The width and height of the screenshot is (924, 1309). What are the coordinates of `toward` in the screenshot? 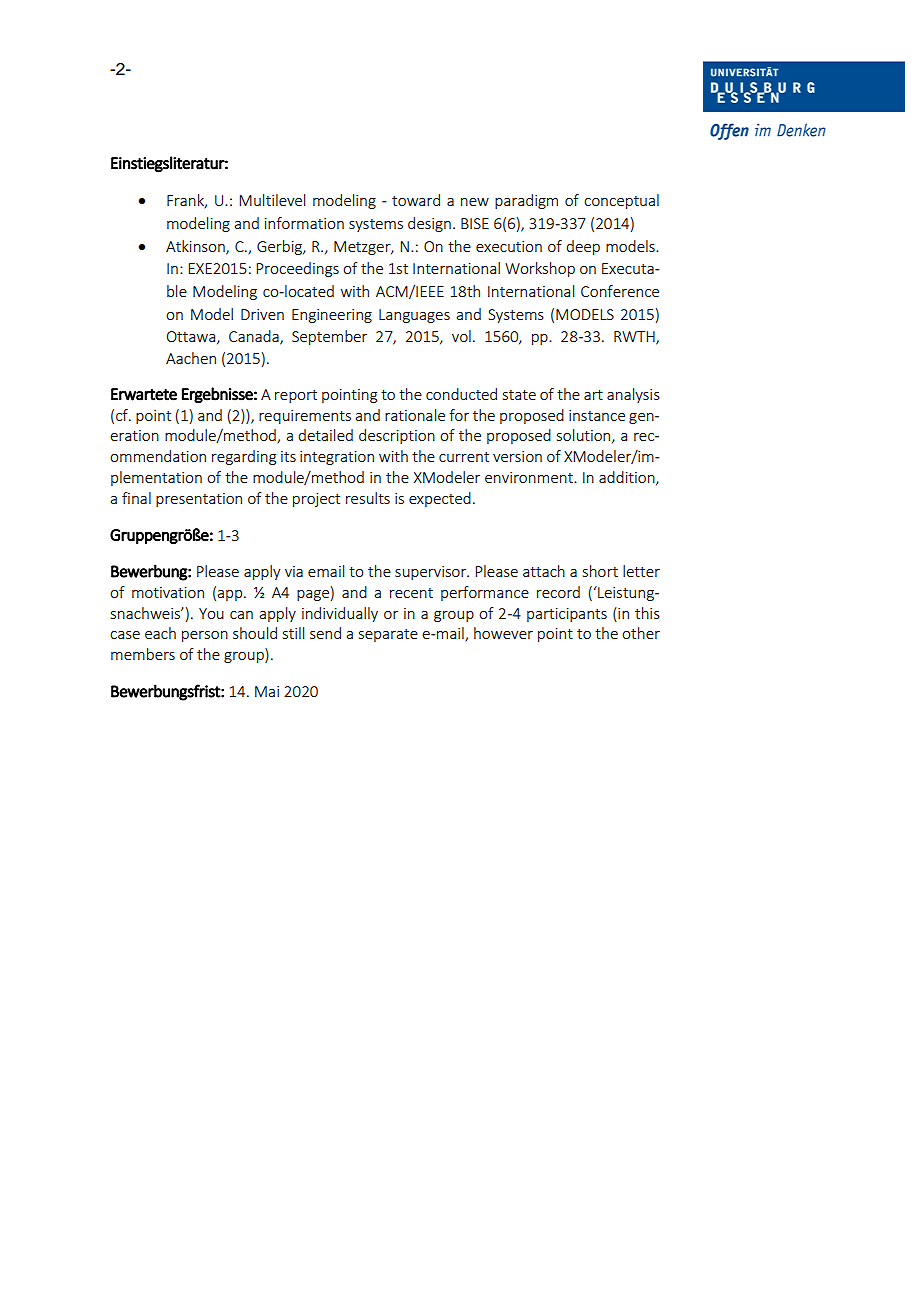 It's located at (416, 200).
